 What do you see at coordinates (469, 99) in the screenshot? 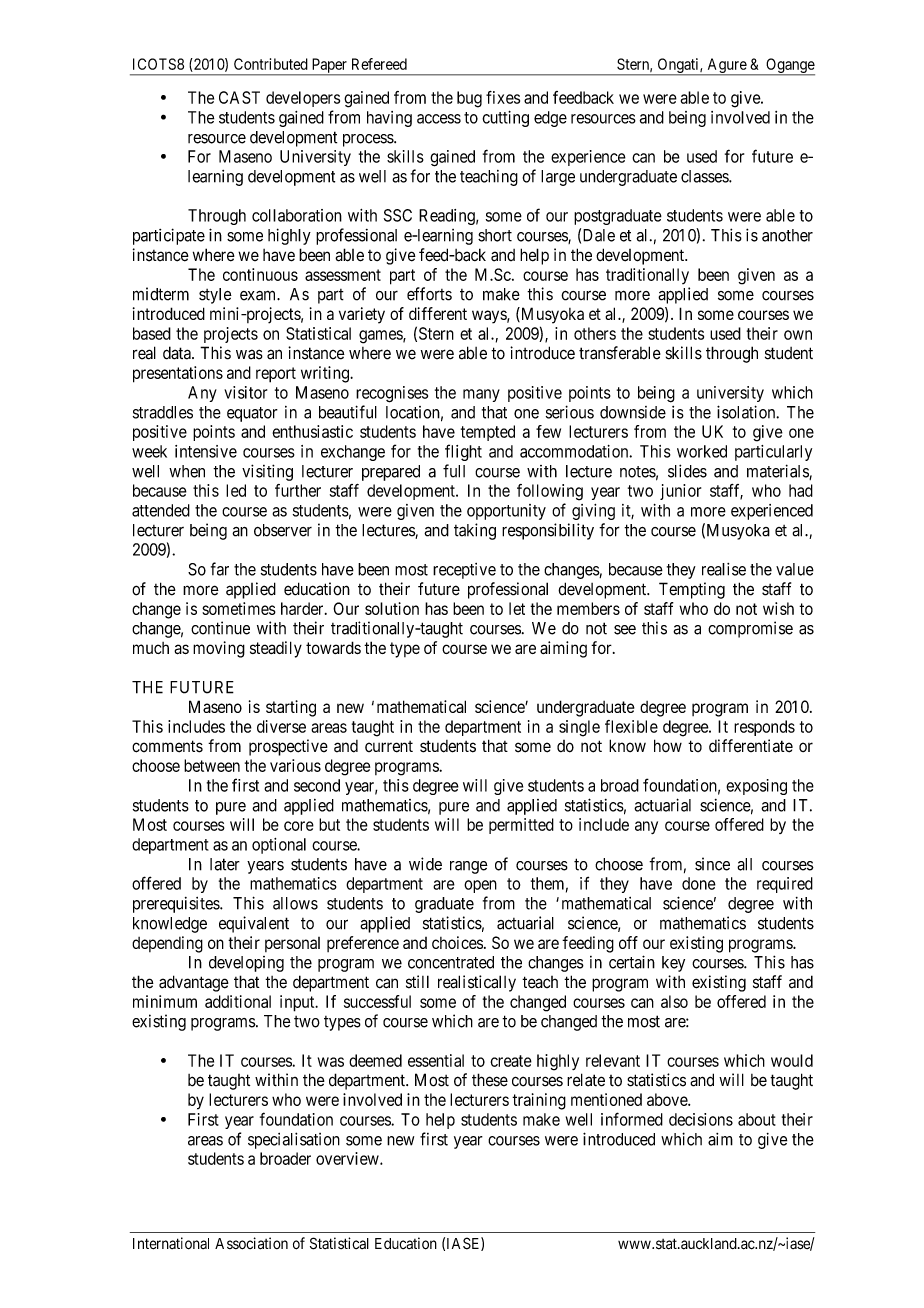
I see `bug` at bounding box center [469, 99].
